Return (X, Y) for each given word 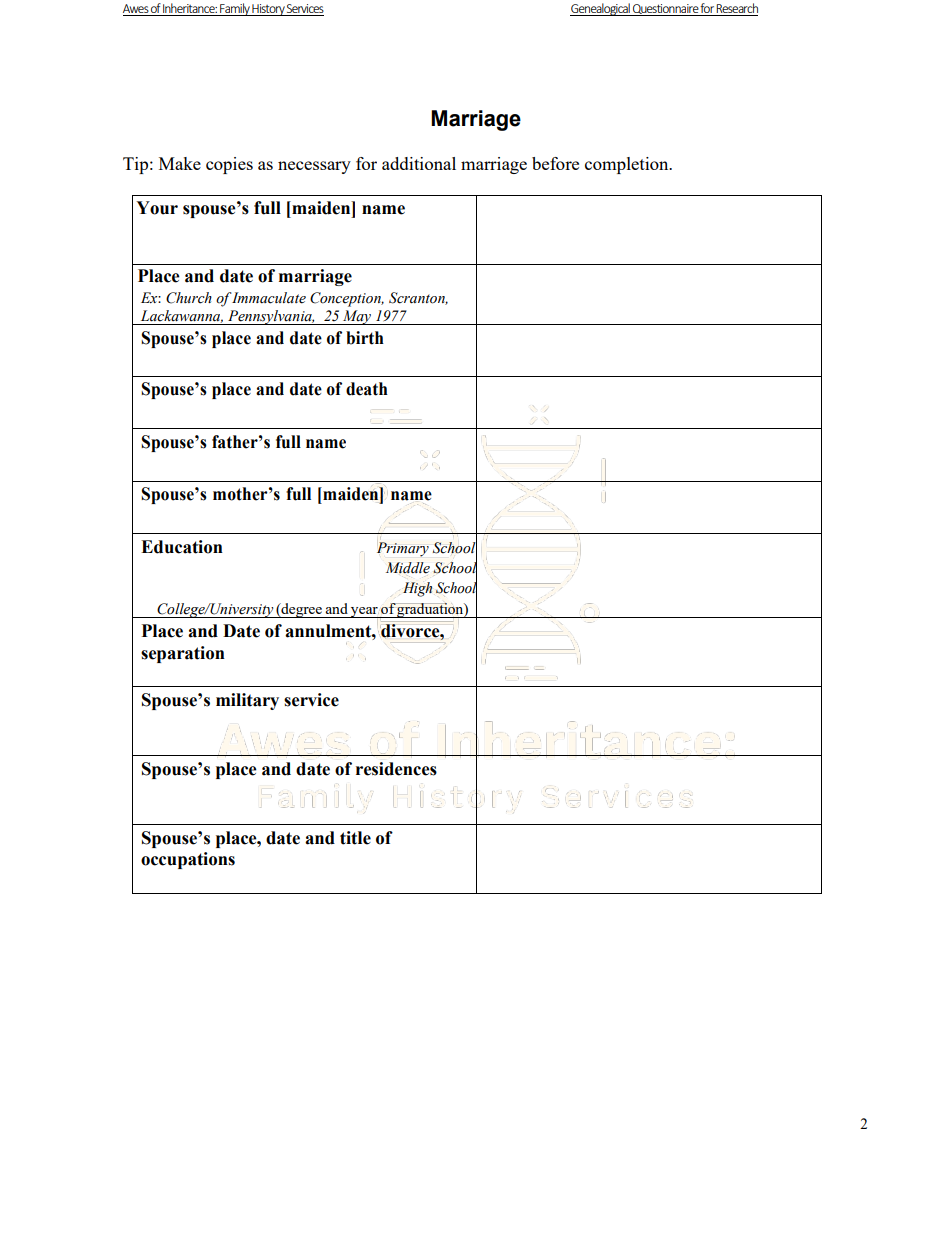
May (357, 317)
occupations (188, 860)
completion (628, 165)
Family (235, 9)
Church (189, 298)
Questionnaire (665, 10)
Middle (408, 568)
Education (182, 547)
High (417, 589)
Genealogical (601, 9)
